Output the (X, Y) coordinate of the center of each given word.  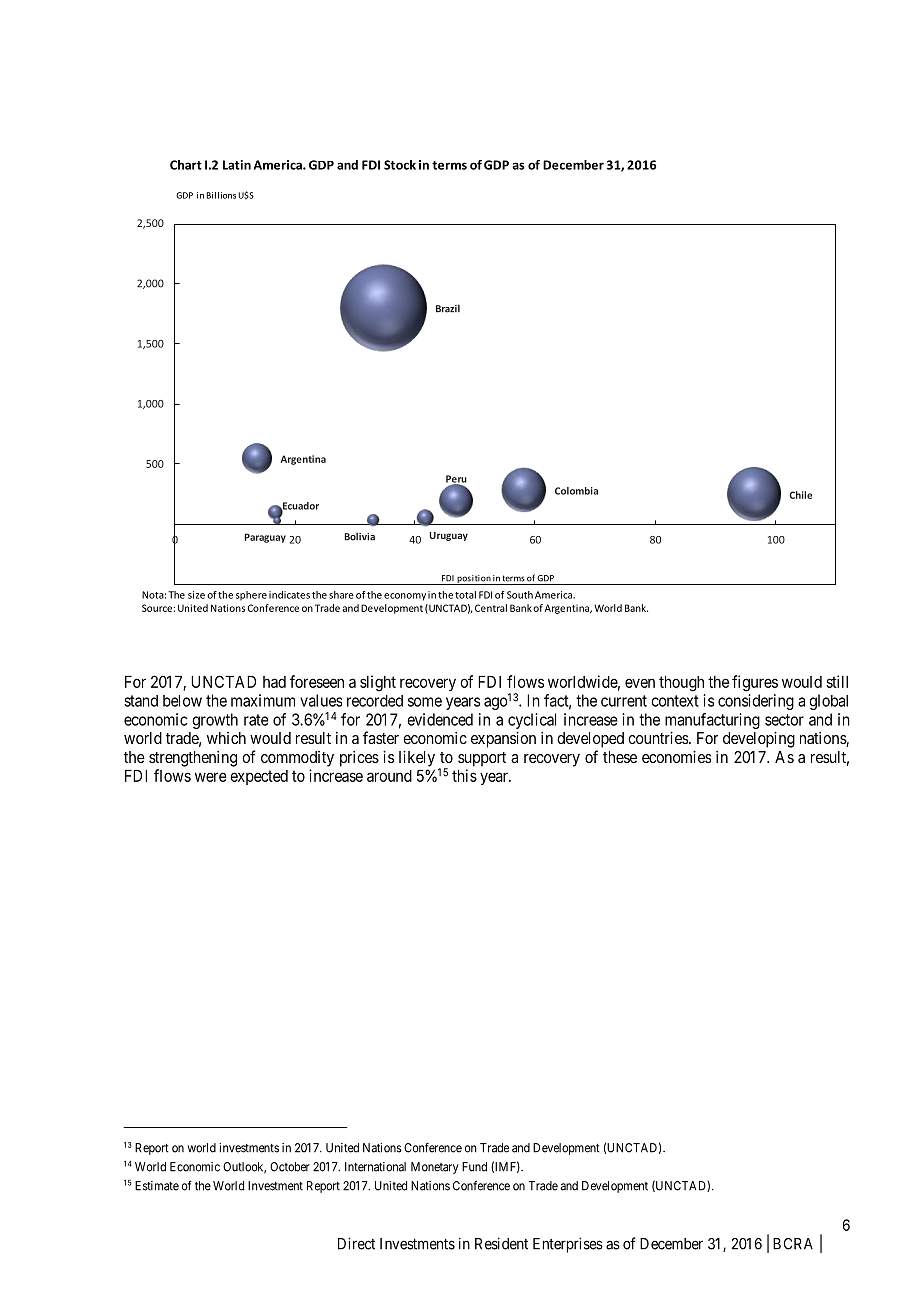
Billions (221, 195)
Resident (501, 1243)
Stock (400, 165)
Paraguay (265, 538)
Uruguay (449, 536)
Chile (800, 495)
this (464, 775)
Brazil (448, 308)
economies (676, 756)
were (211, 777)
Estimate (157, 1186)
